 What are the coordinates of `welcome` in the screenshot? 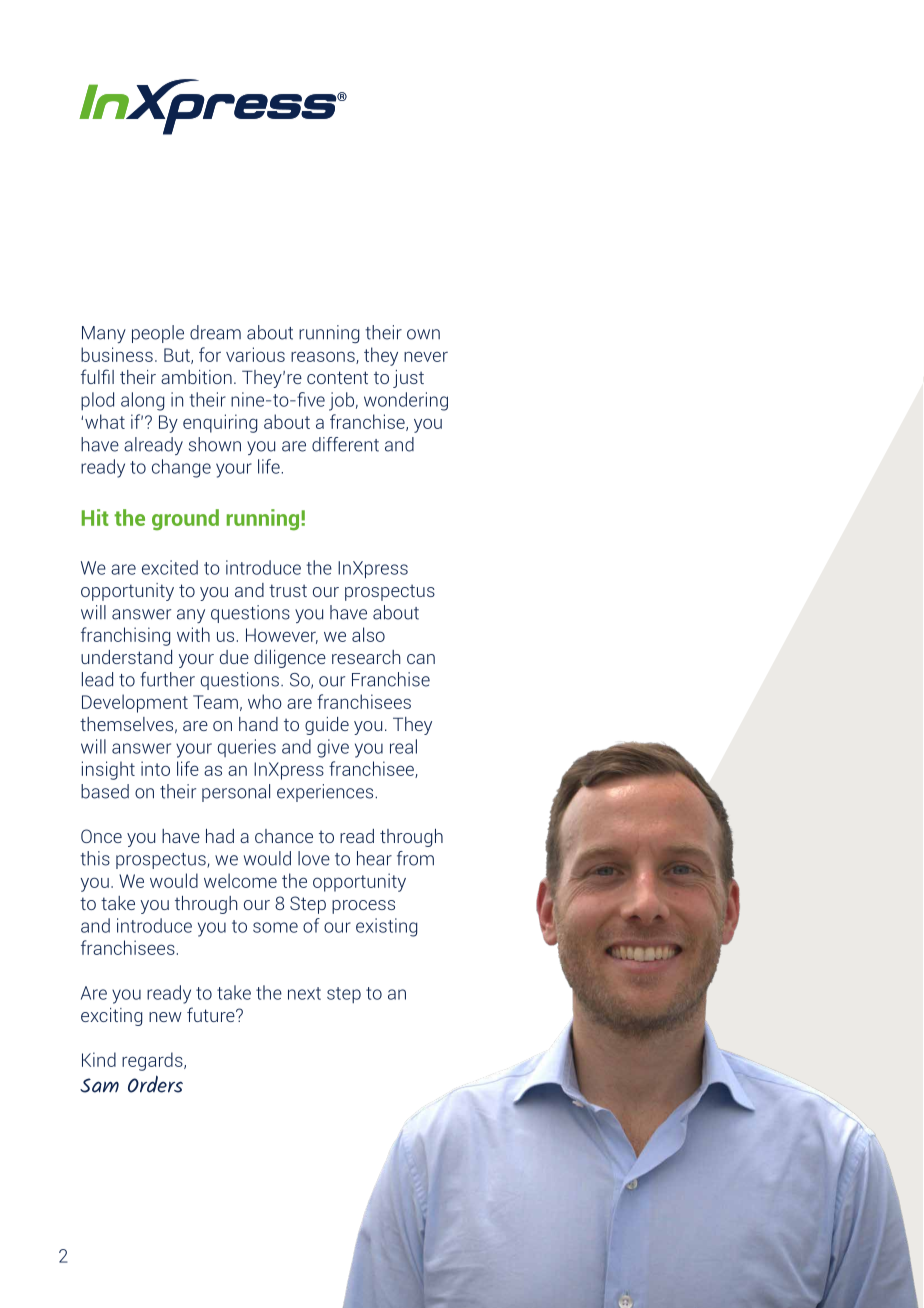 It's located at (240, 880).
